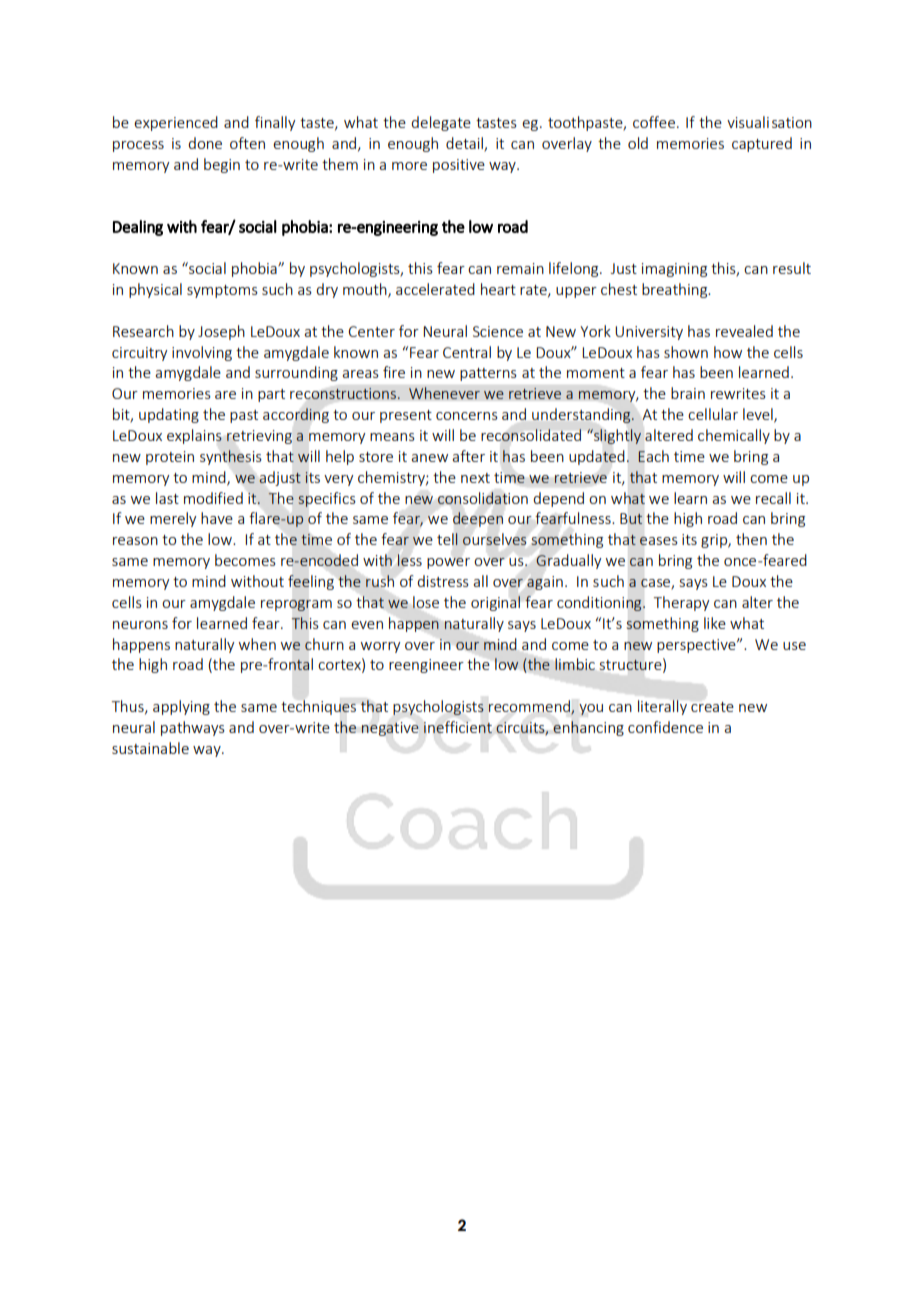 The height and width of the screenshot is (1308, 924). Describe the element at coordinates (744, 331) in the screenshot. I see `revealed` at that location.
